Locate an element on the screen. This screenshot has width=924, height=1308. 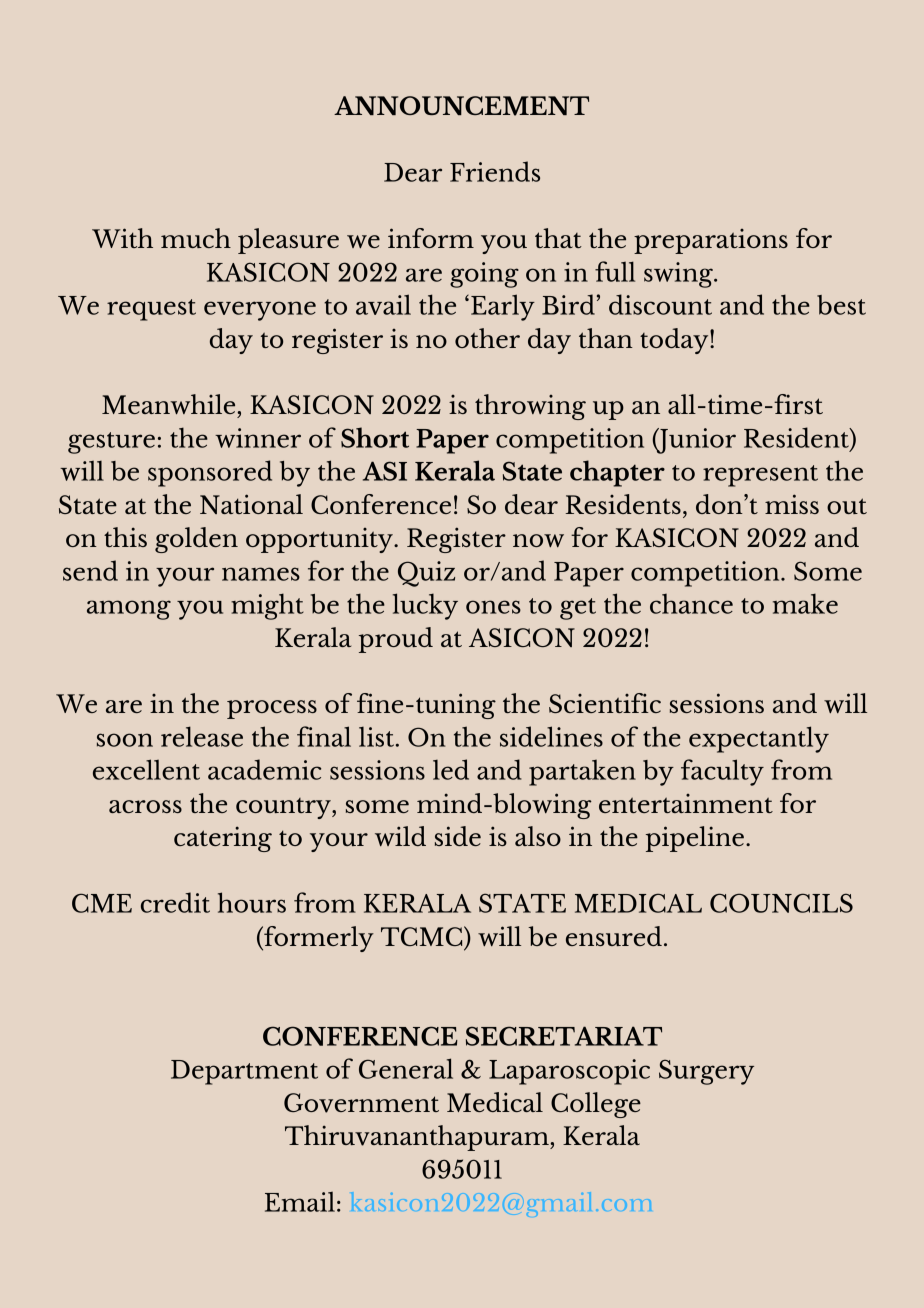
preparations is located at coordinates (711, 241).
